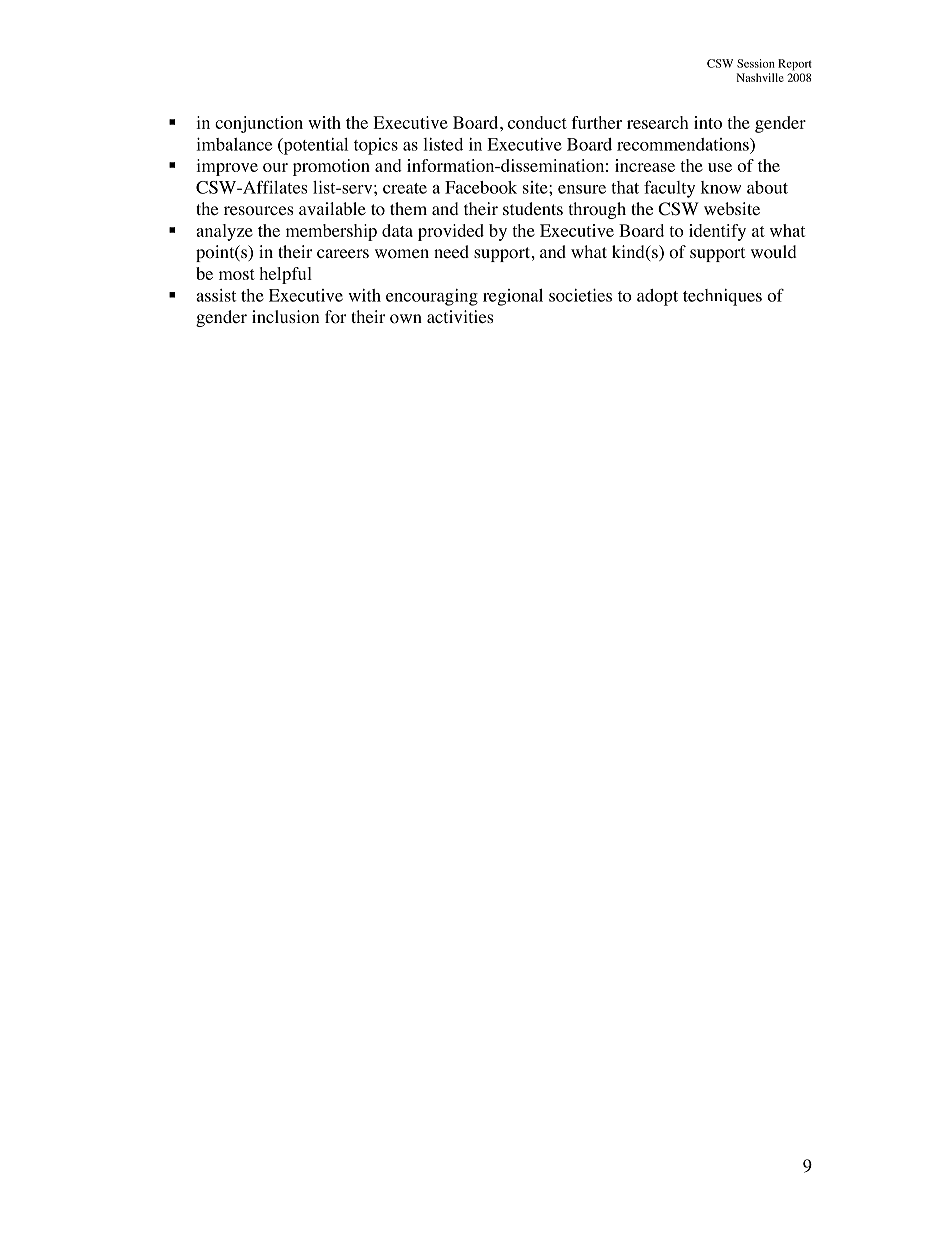  Describe the element at coordinates (259, 124) in the screenshot. I see `conjunction` at that location.
